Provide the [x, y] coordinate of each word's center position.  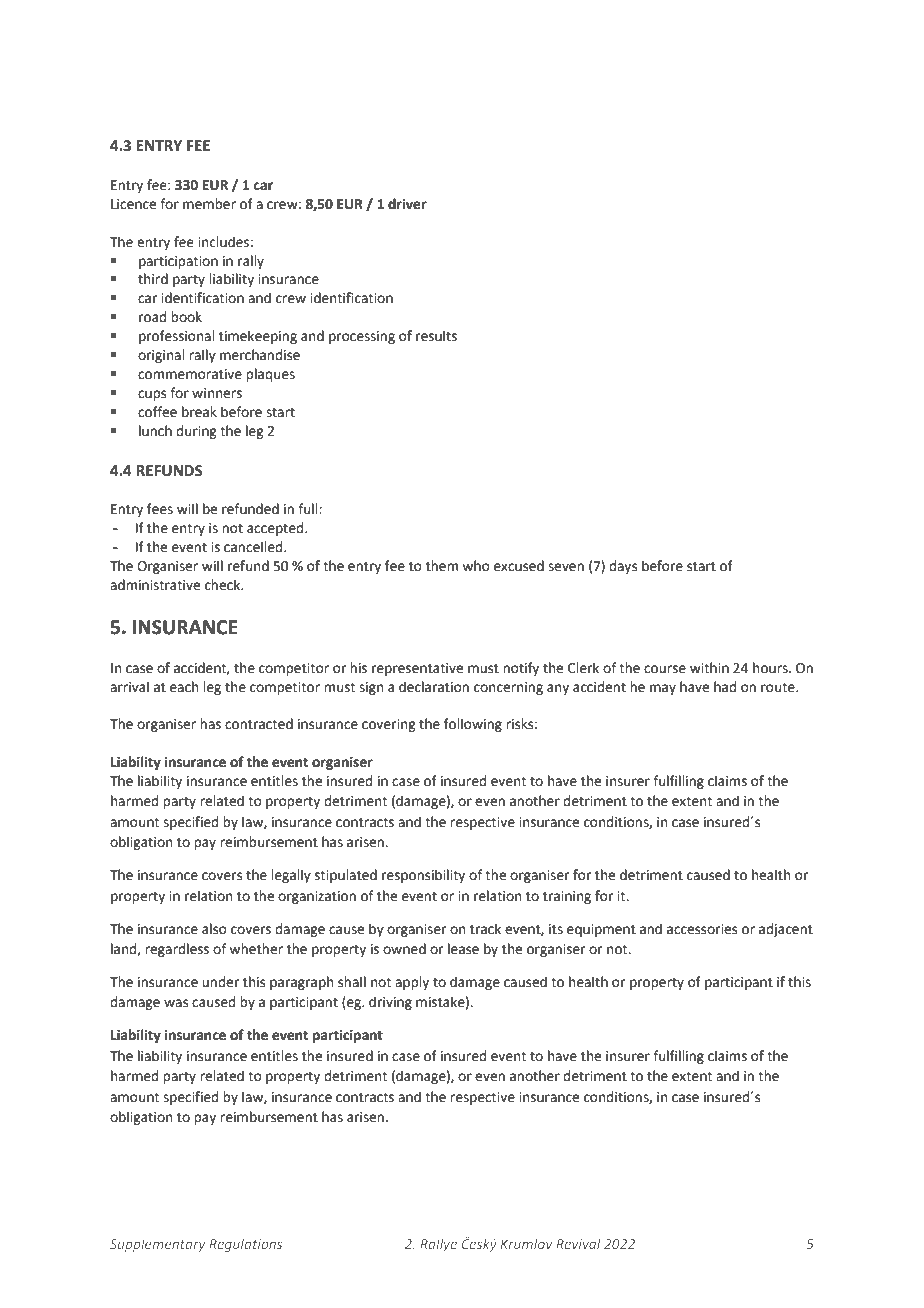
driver [407, 204]
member [209, 204]
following [473, 725]
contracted [259, 724]
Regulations [245, 1245]
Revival [578, 1244]
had [725, 687]
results [436, 336]
